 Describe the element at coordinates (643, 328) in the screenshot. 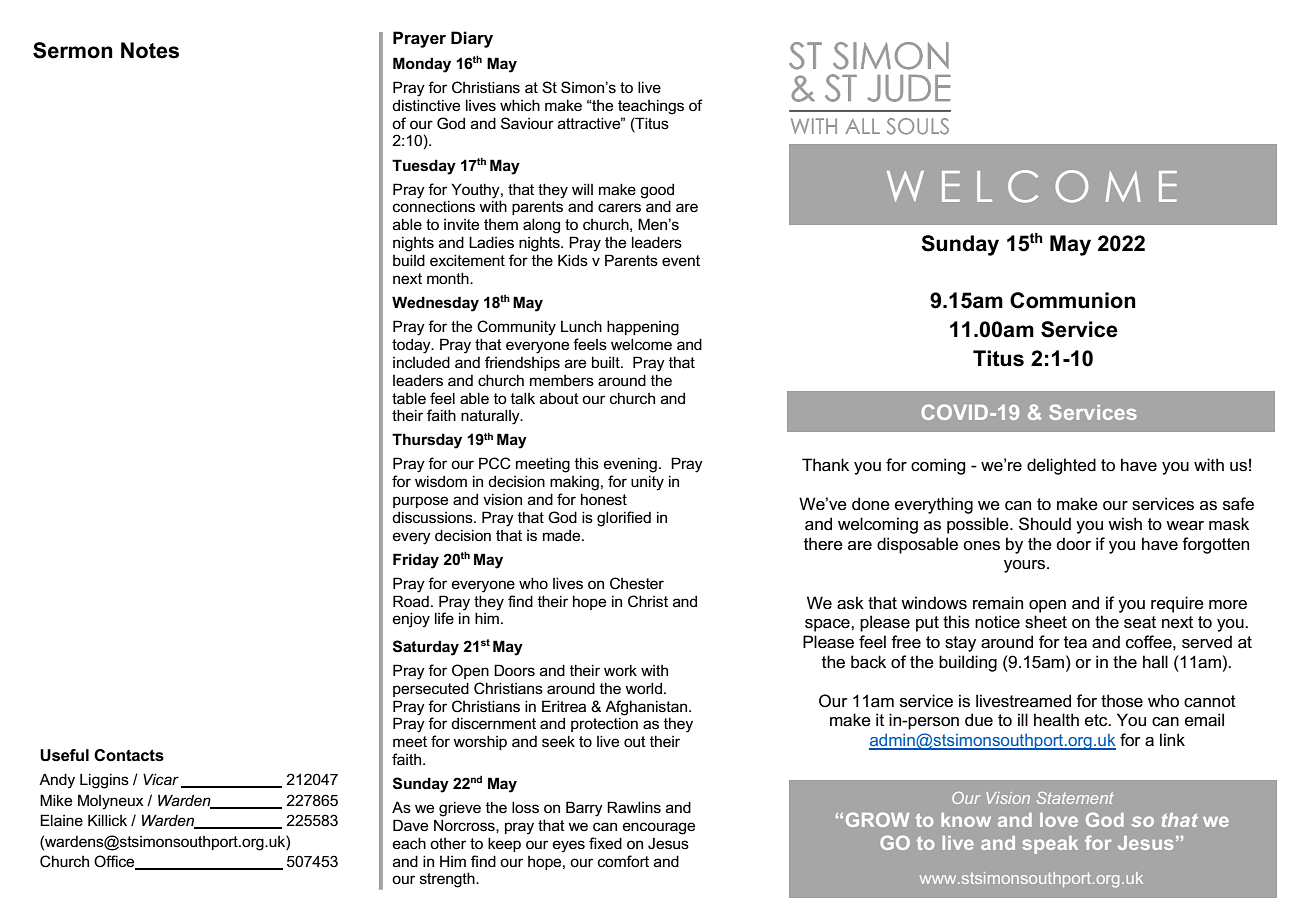

I see `happening` at that location.
